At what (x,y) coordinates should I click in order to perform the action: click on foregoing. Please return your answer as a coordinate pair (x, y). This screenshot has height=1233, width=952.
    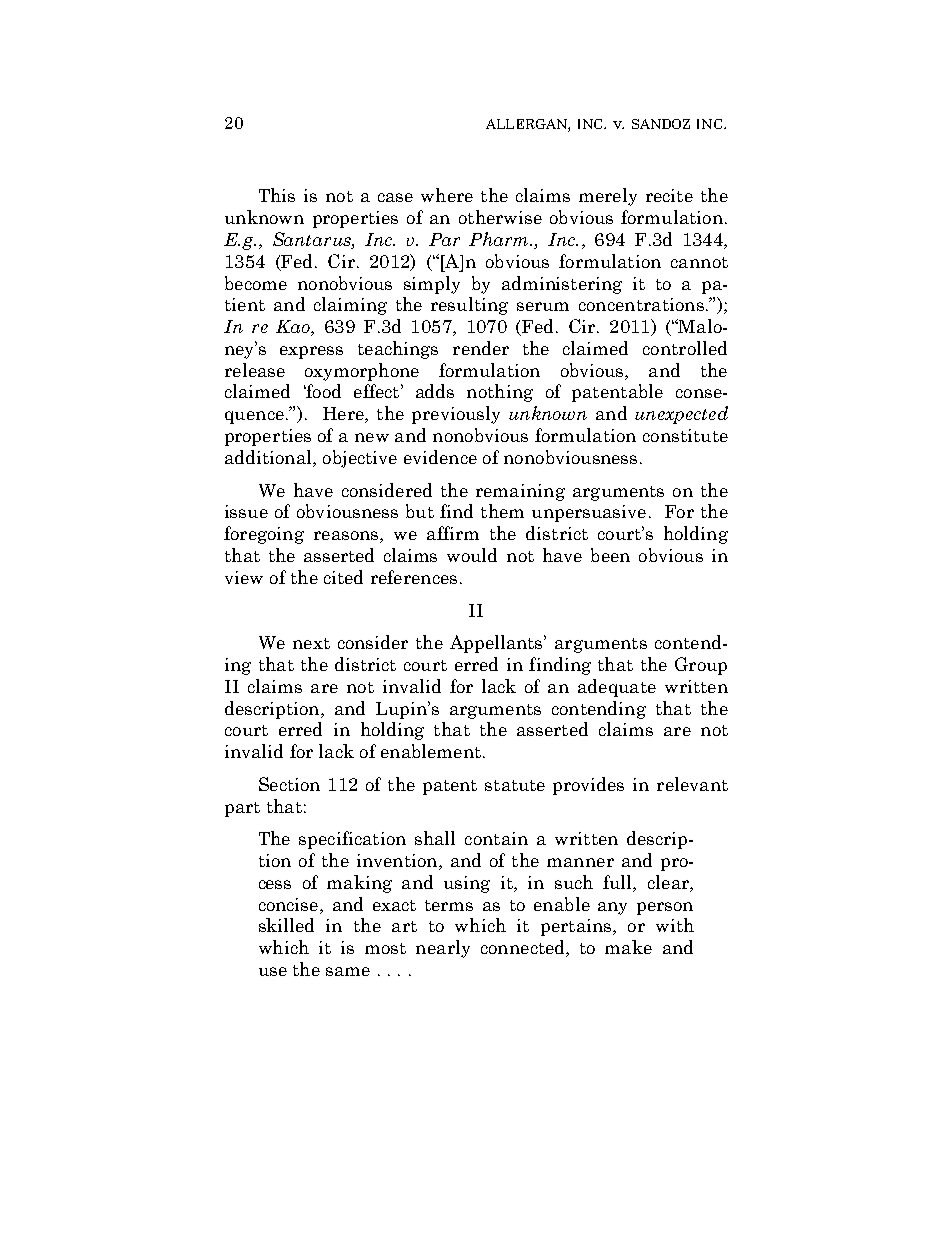
    Looking at the image, I should click on (264, 535).
